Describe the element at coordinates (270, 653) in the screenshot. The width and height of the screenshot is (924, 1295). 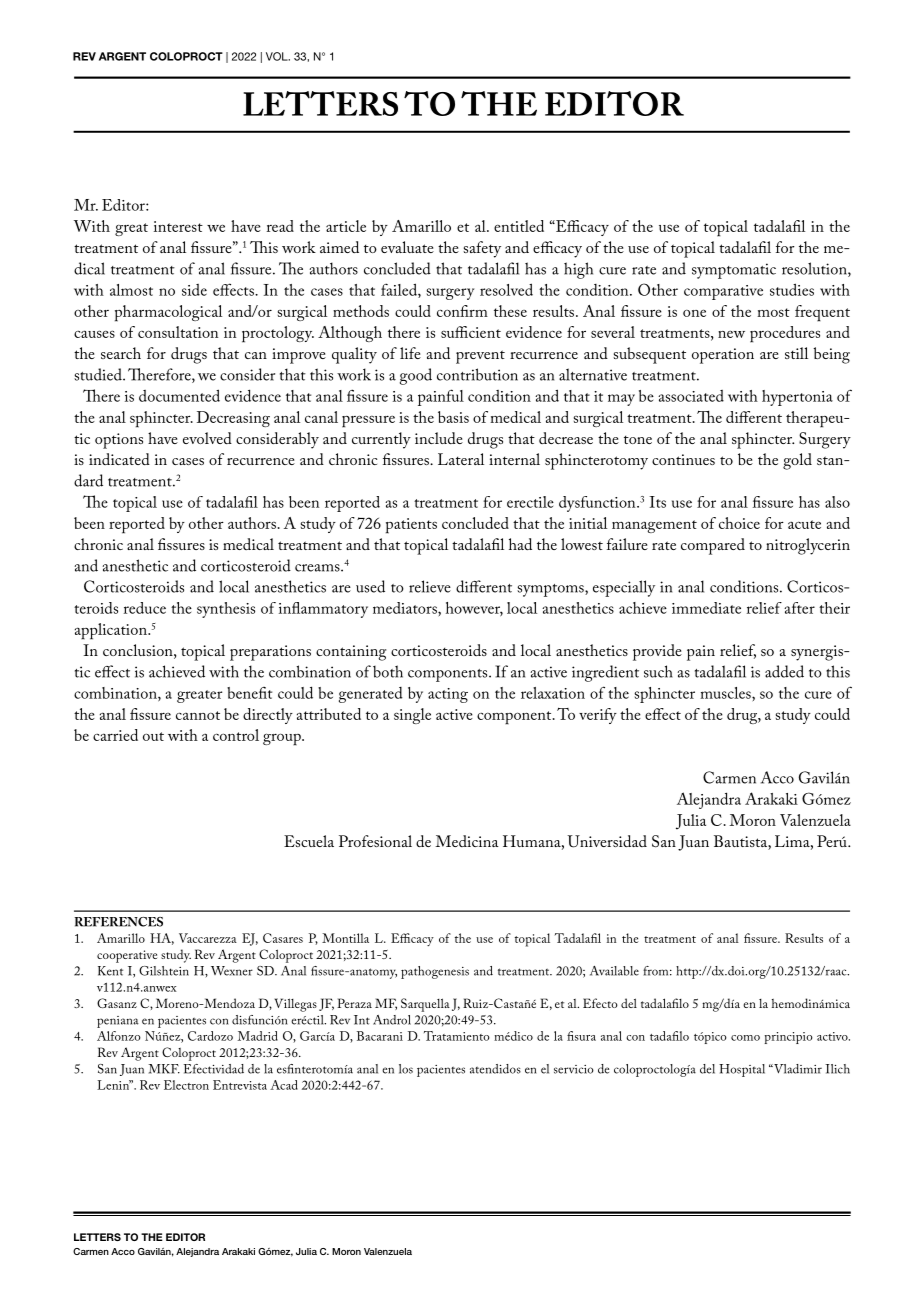
I see `preparations` at that location.
